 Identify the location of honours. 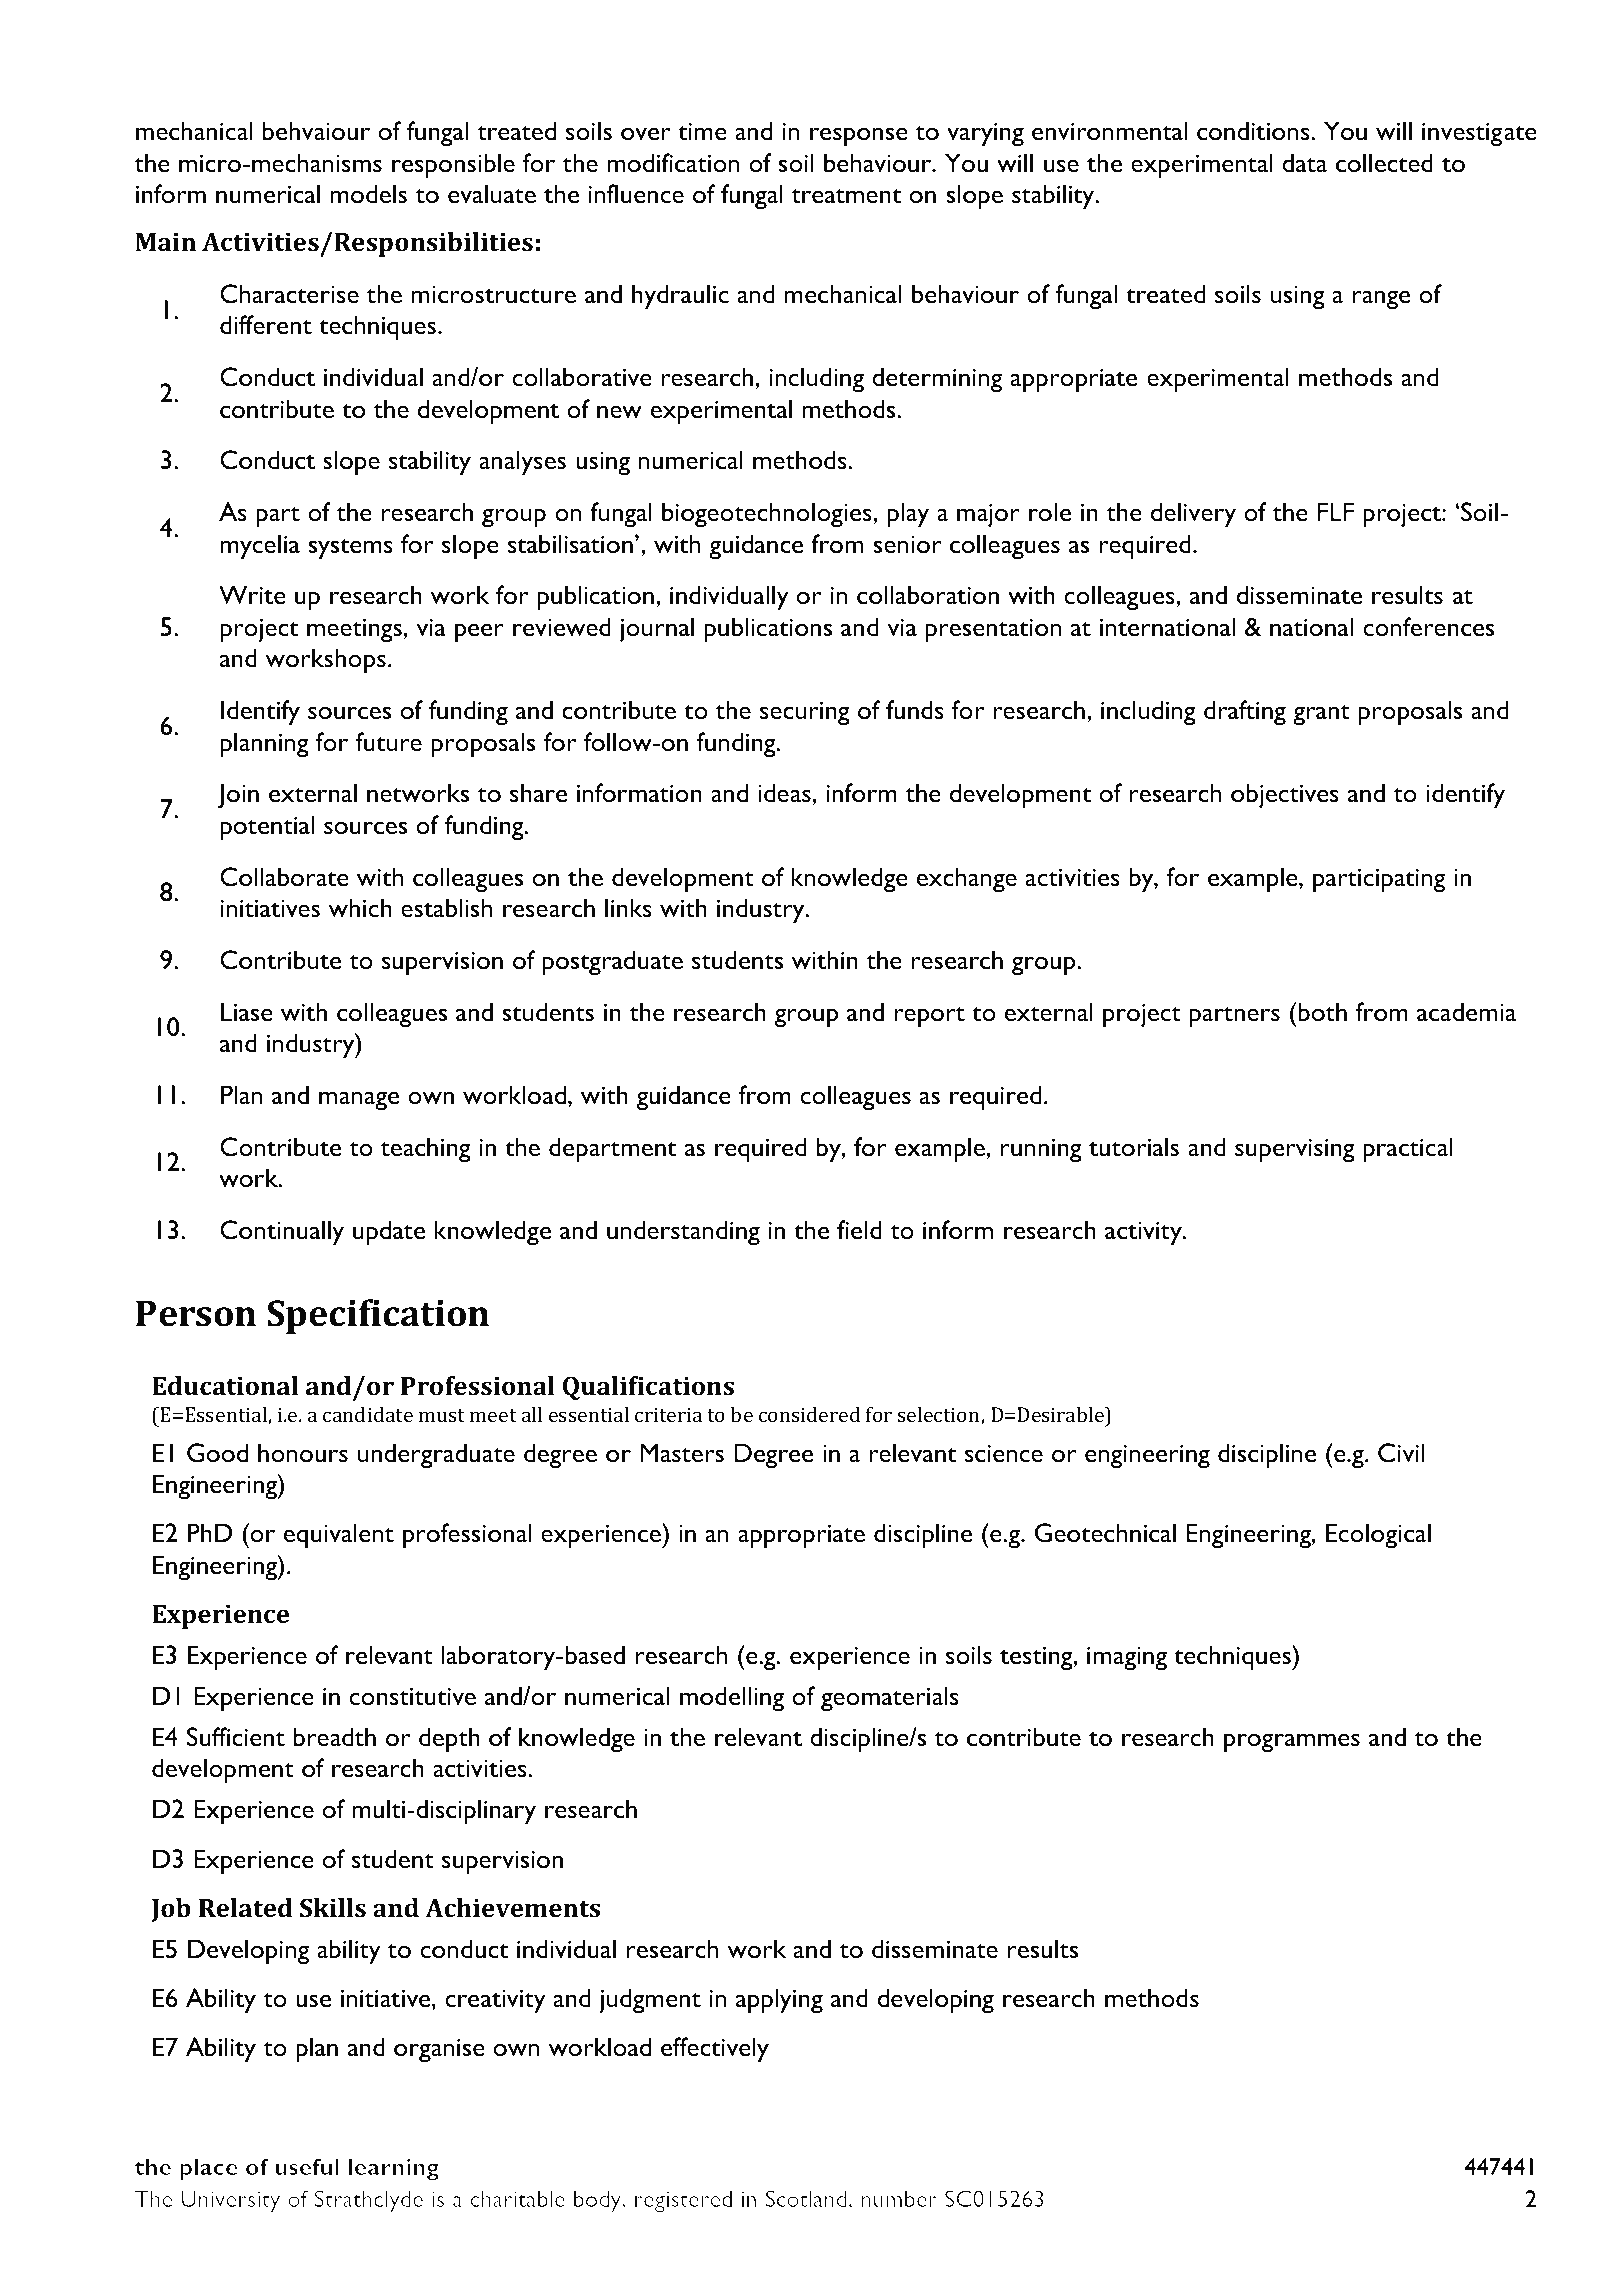
(303, 1453).
